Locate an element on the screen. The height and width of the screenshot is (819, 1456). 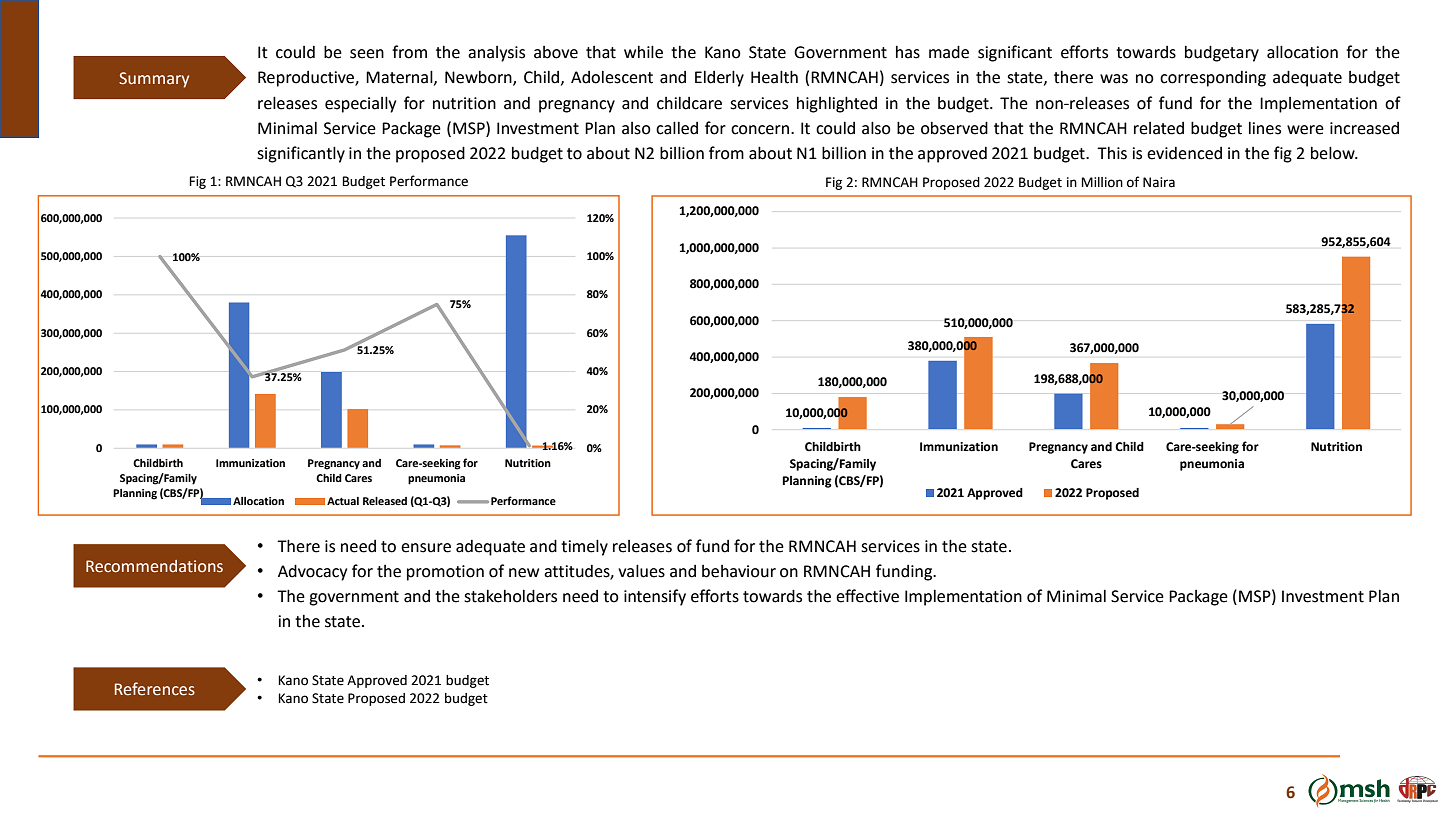
Health is located at coordinates (774, 77).
